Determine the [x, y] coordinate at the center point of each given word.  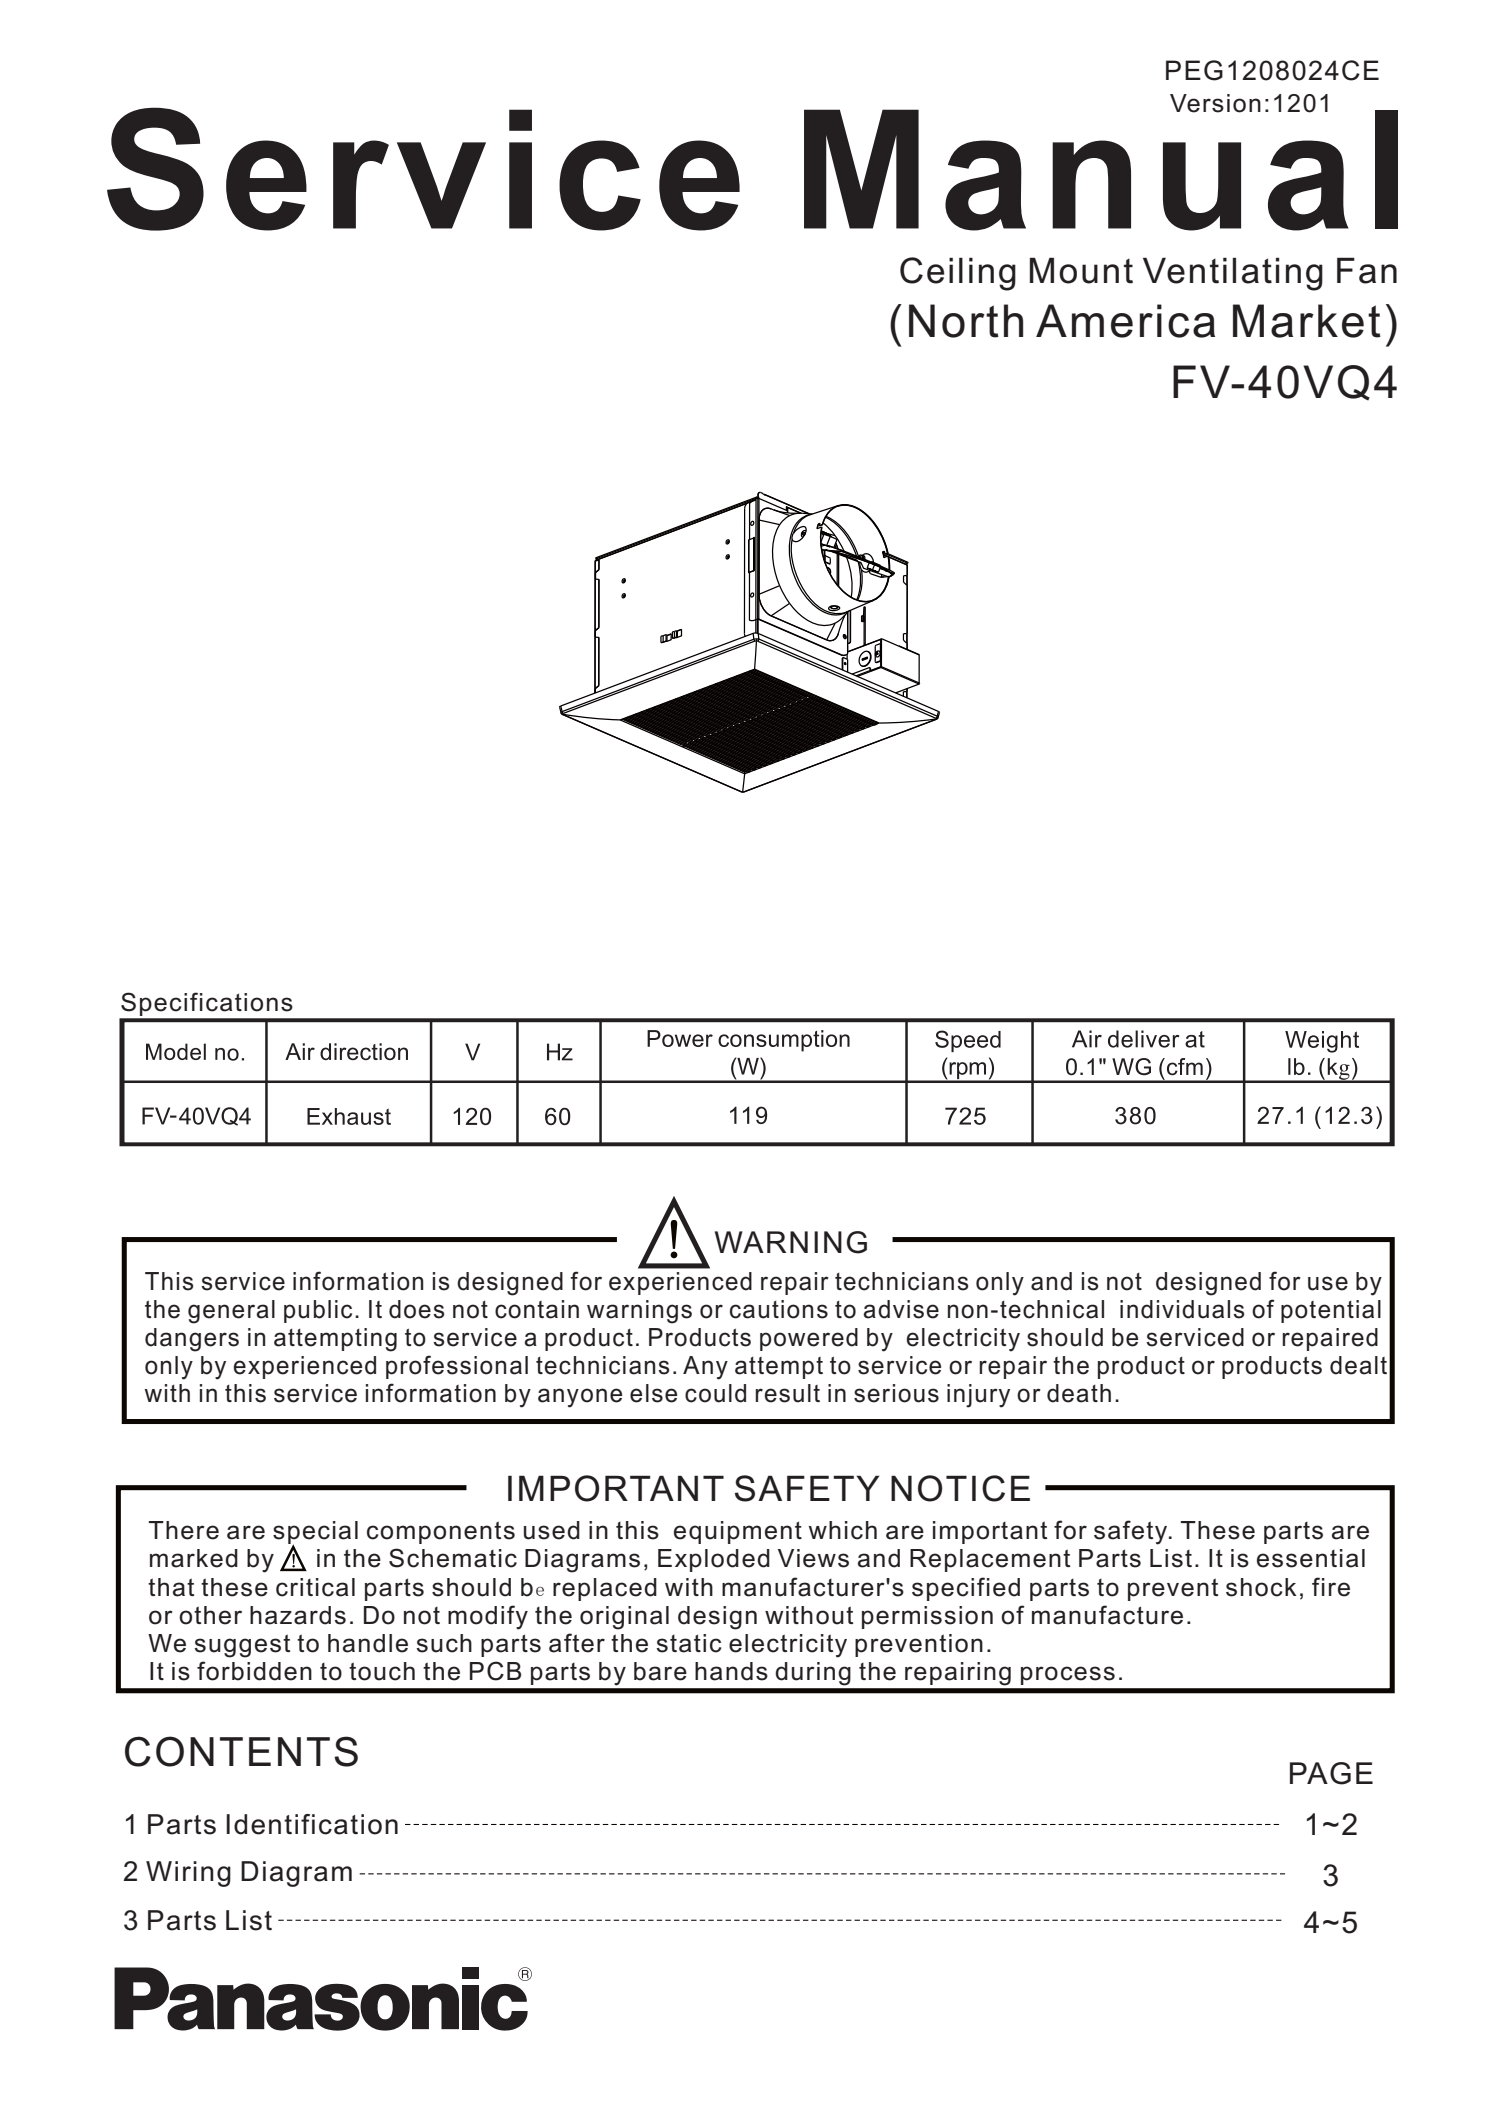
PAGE [1331, 1773]
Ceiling [958, 274]
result [787, 1393]
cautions [779, 1309]
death [1079, 1393]
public [318, 1311]
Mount [1081, 270]
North [966, 321]
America [1125, 321]
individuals [1182, 1309]
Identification [312, 1824]
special [315, 1534]
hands [731, 1671]
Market [1307, 321]
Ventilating [1233, 274]
